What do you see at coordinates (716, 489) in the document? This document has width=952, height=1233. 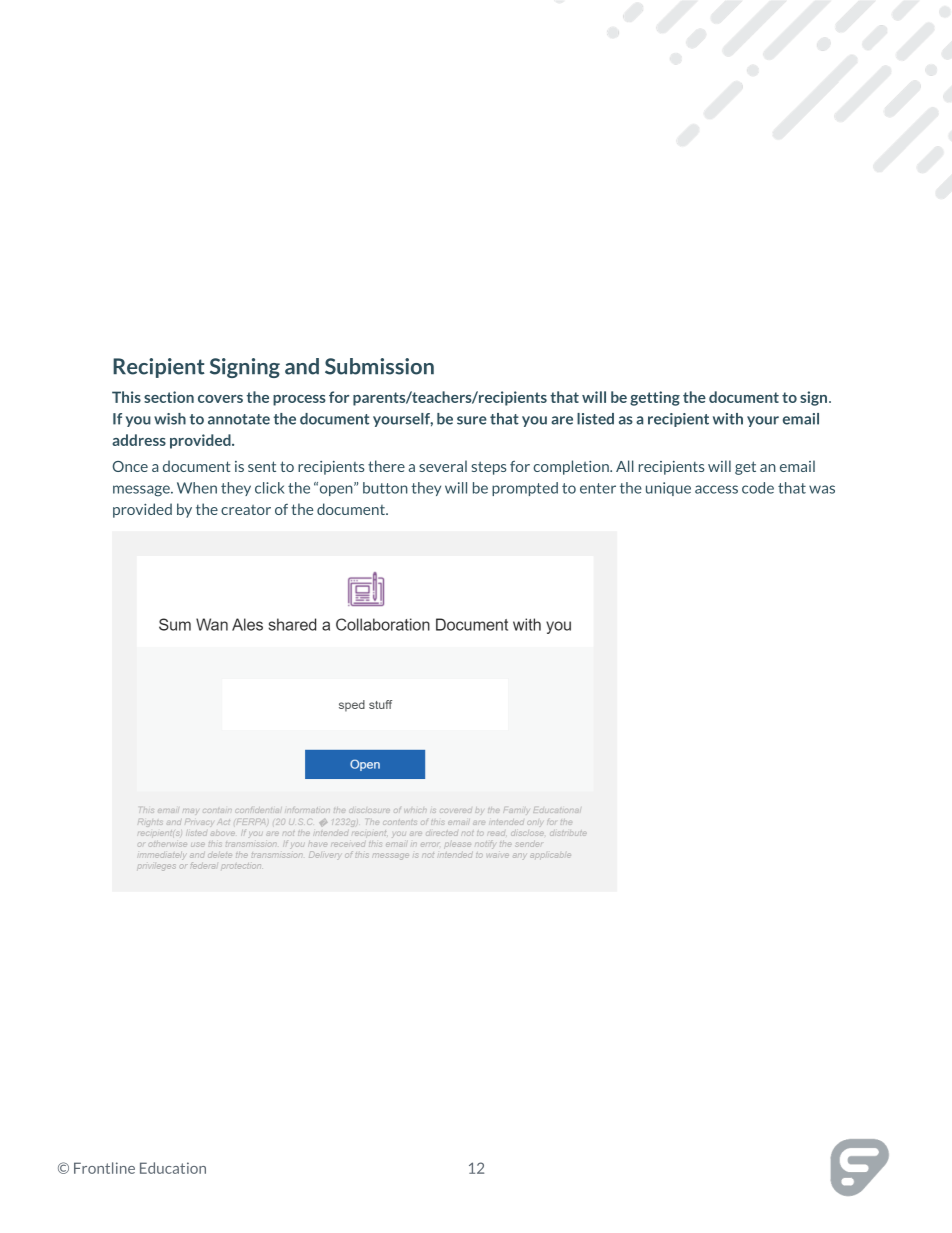 I see `access` at bounding box center [716, 489].
